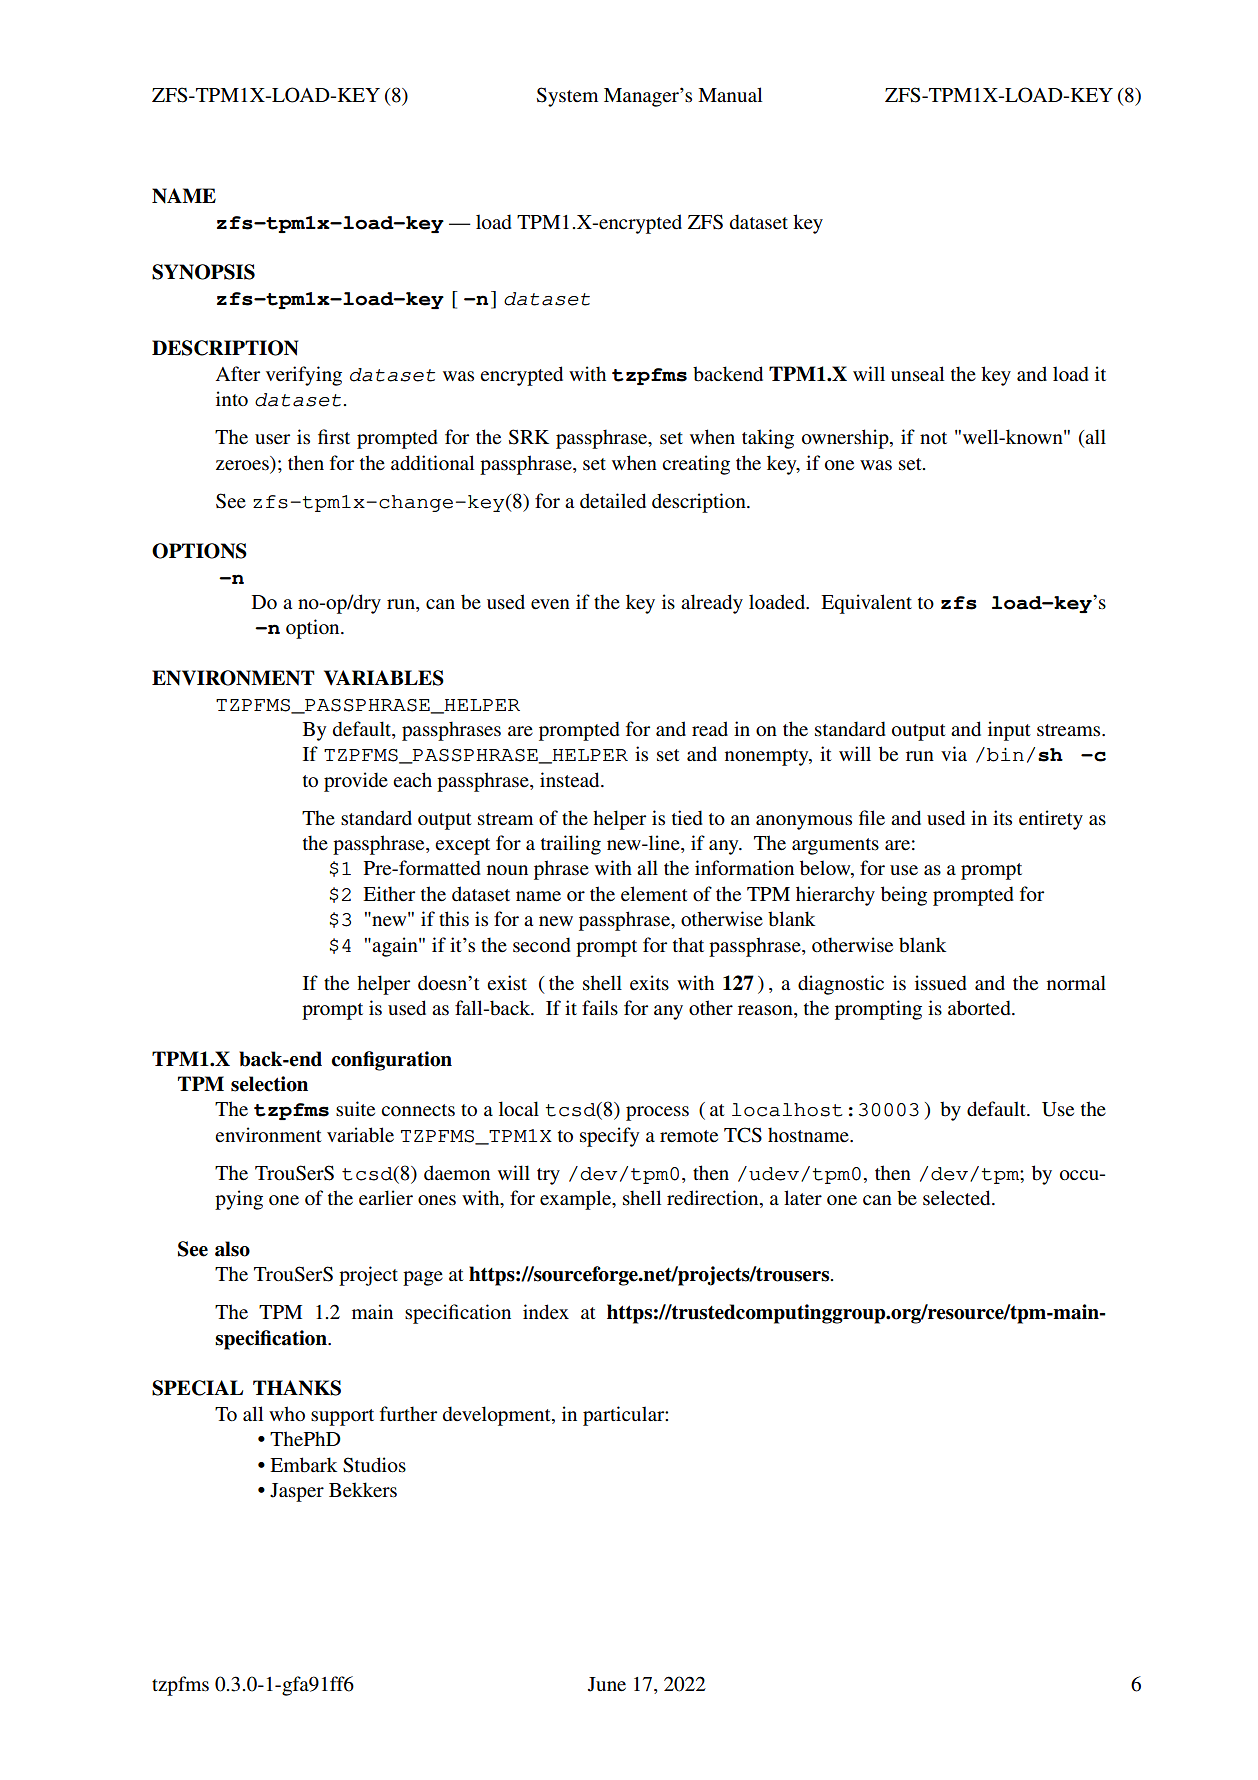 This screenshot has height=1780, width=1258. What do you see at coordinates (297, 1492) in the screenshot?
I see `Jasper` at bounding box center [297, 1492].
